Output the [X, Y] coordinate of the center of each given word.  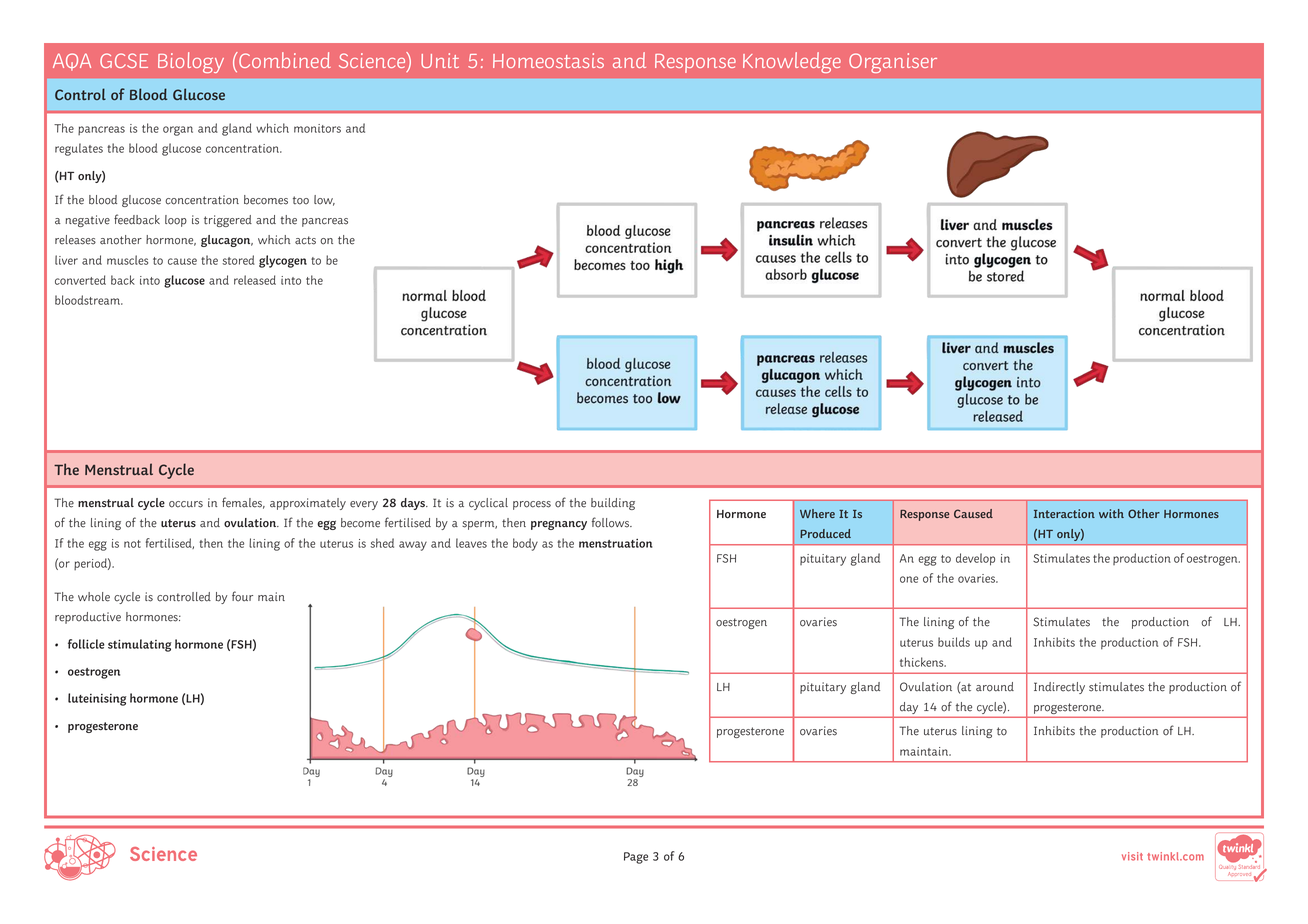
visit [1132, 856]
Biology [191, 62]
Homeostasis [548, 60]
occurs [186, 504]
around [995, 687]
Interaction [1064, 513]
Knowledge [792, 62]
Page [636, 858]
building [613, 504]
